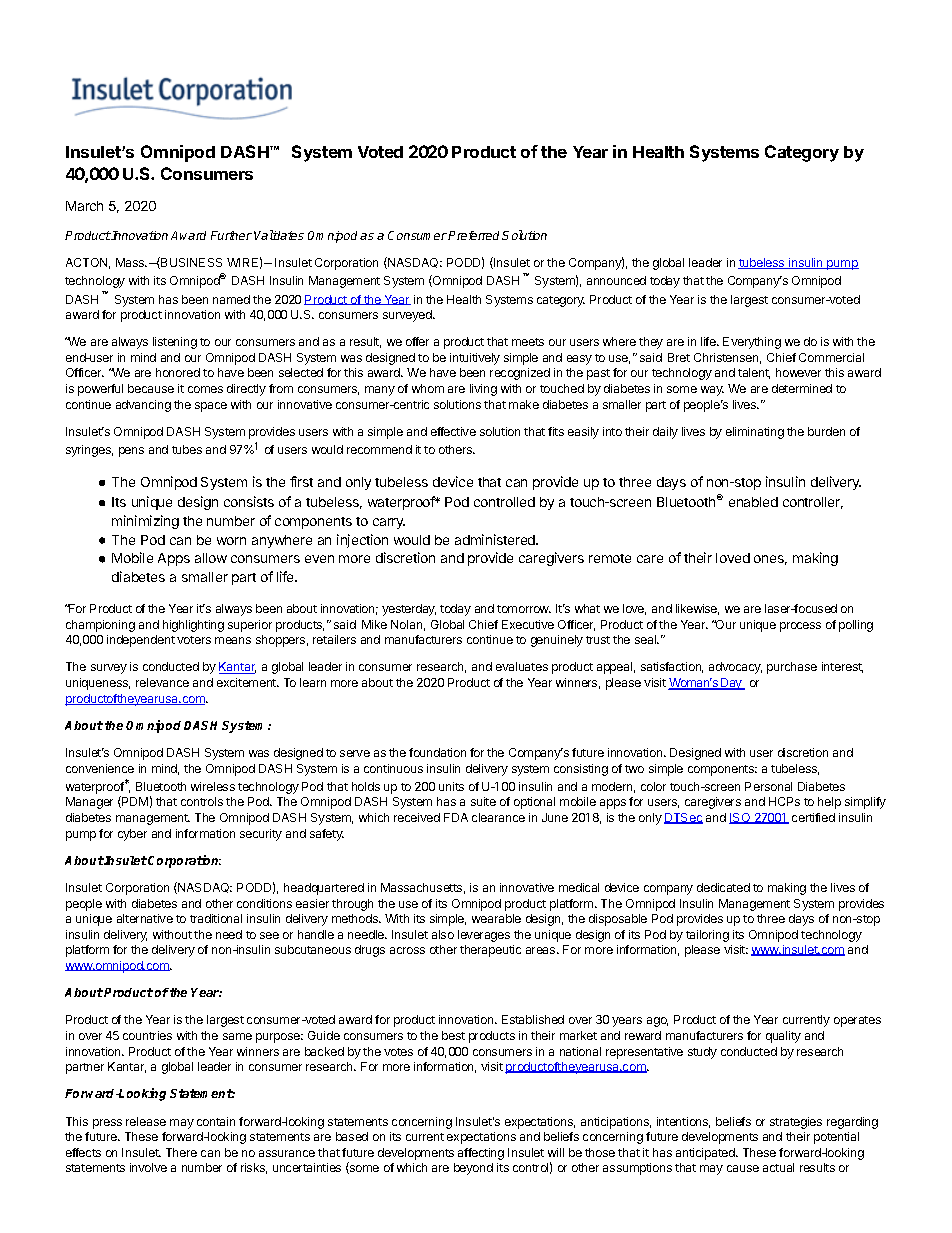 The width and height of the image is (952, 1233). I want to click on Personal, so click(768, 786).
